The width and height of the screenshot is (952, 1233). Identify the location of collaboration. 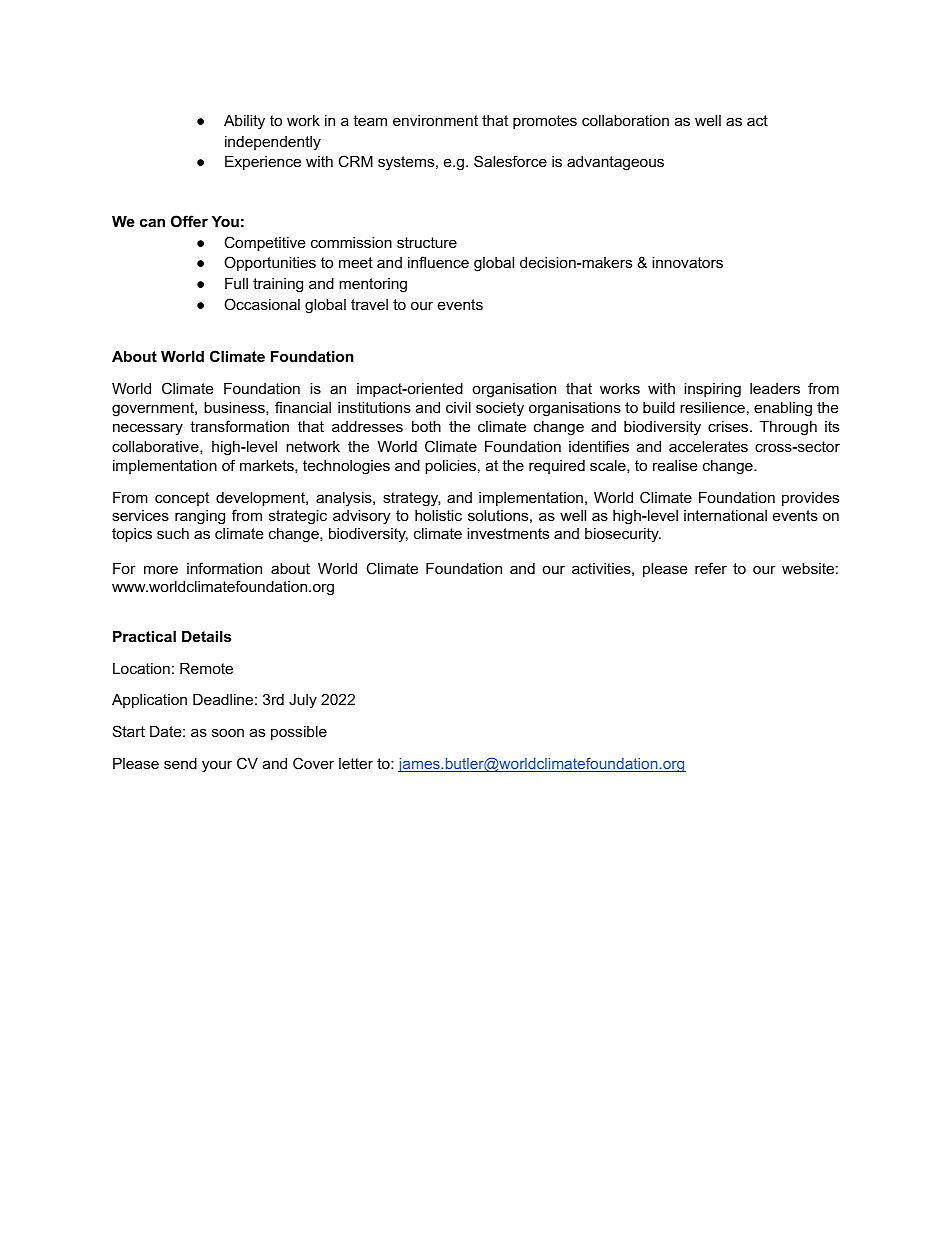
(625, 120).
